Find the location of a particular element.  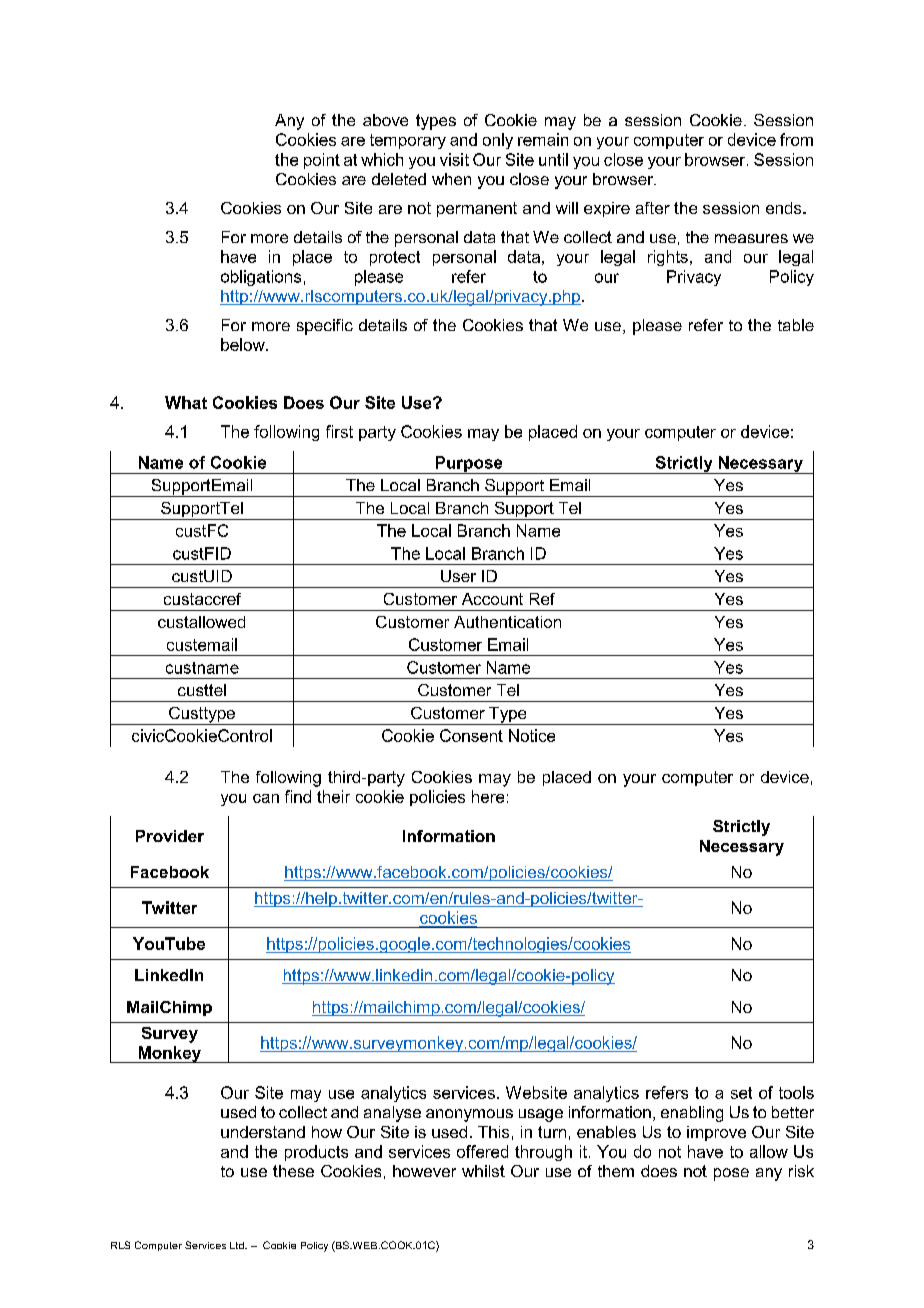

from is located at coordinates (796, 139).
